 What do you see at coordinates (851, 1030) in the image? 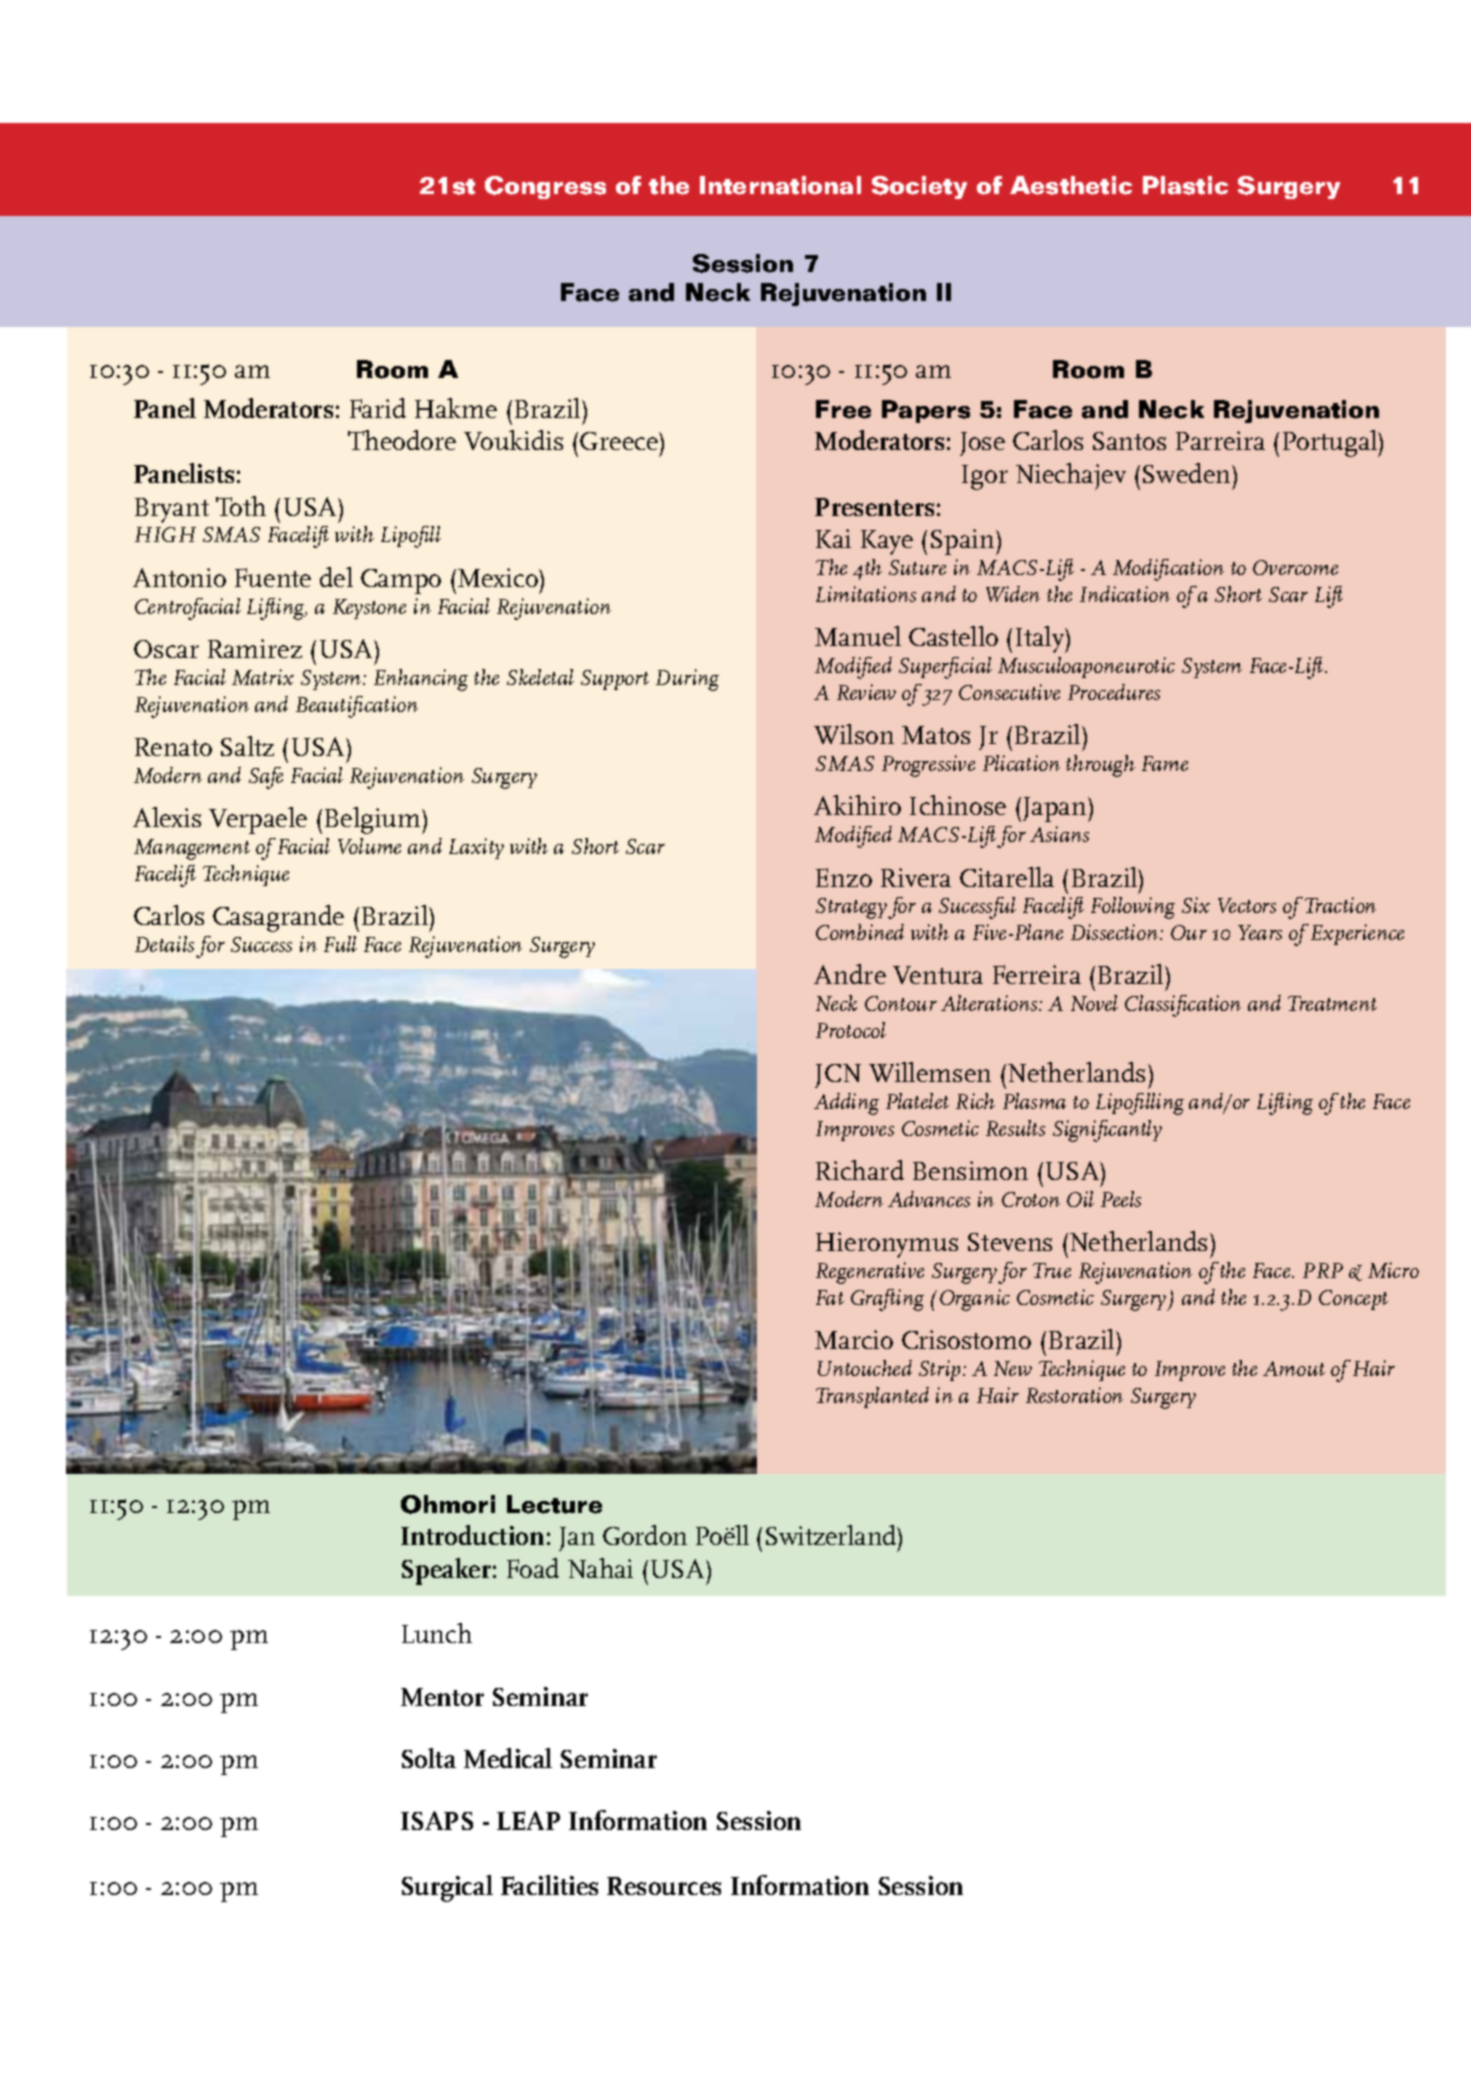
I see `Protocol` at bounding box center [851, 1030].
